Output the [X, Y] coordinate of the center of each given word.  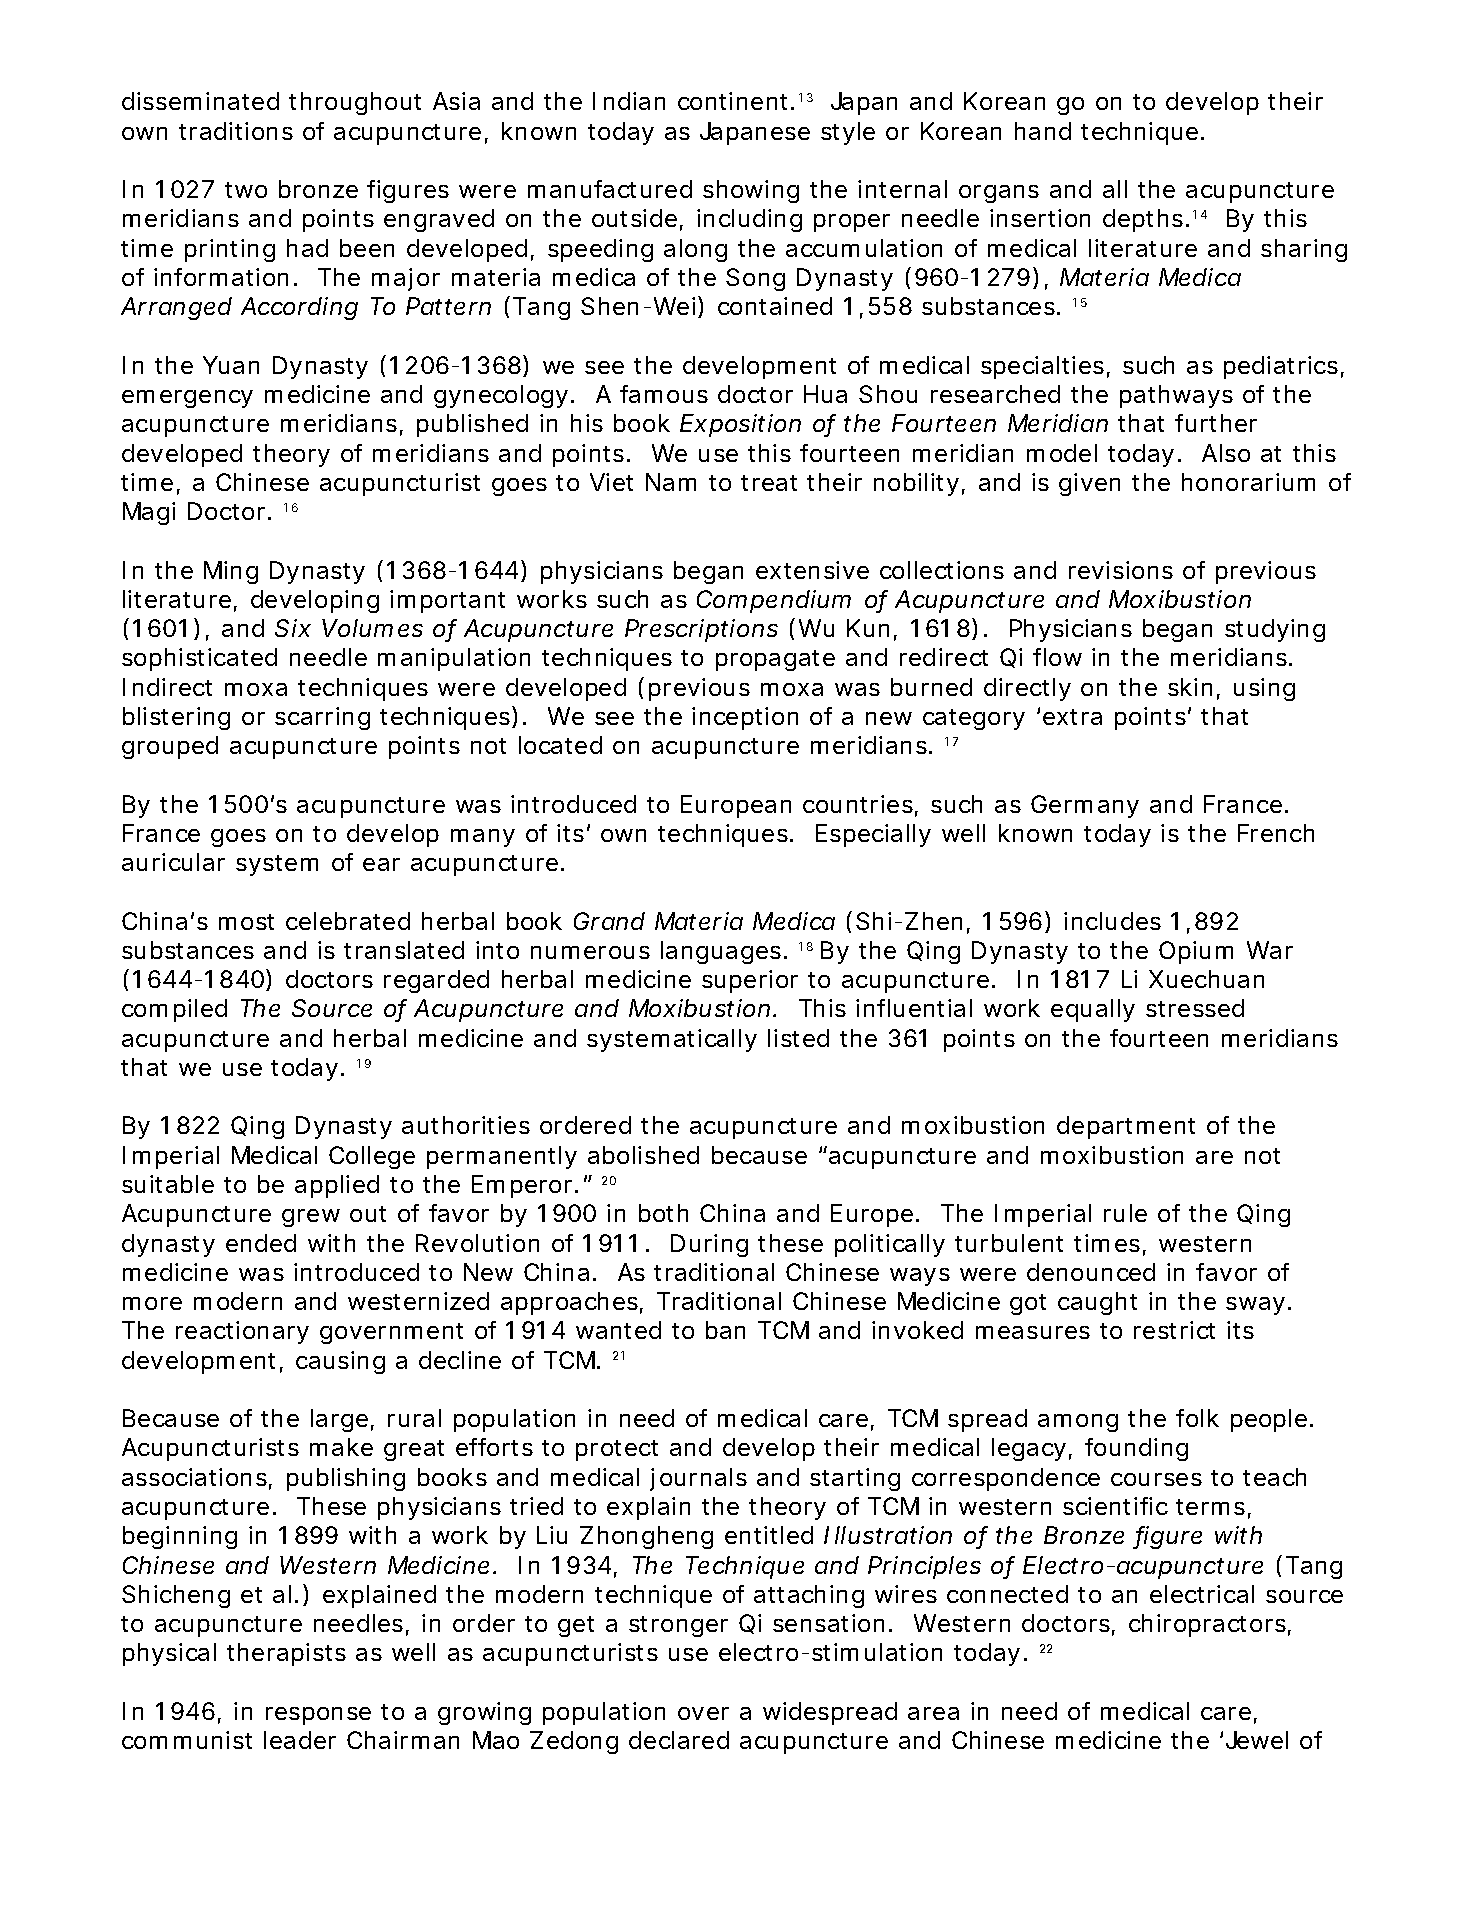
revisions [1121, 570]
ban [725, 1330]
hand [1043, 131]
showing [751, 191]
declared [679, 1740]
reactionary [242, 1332]
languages [721, 952]
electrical [1202, 1594]
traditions [236, 131]
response [318, 1716]
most [246, 922]
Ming [231, 572]
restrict [1174, 1330]
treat [769, 483]
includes [1112, 921]
